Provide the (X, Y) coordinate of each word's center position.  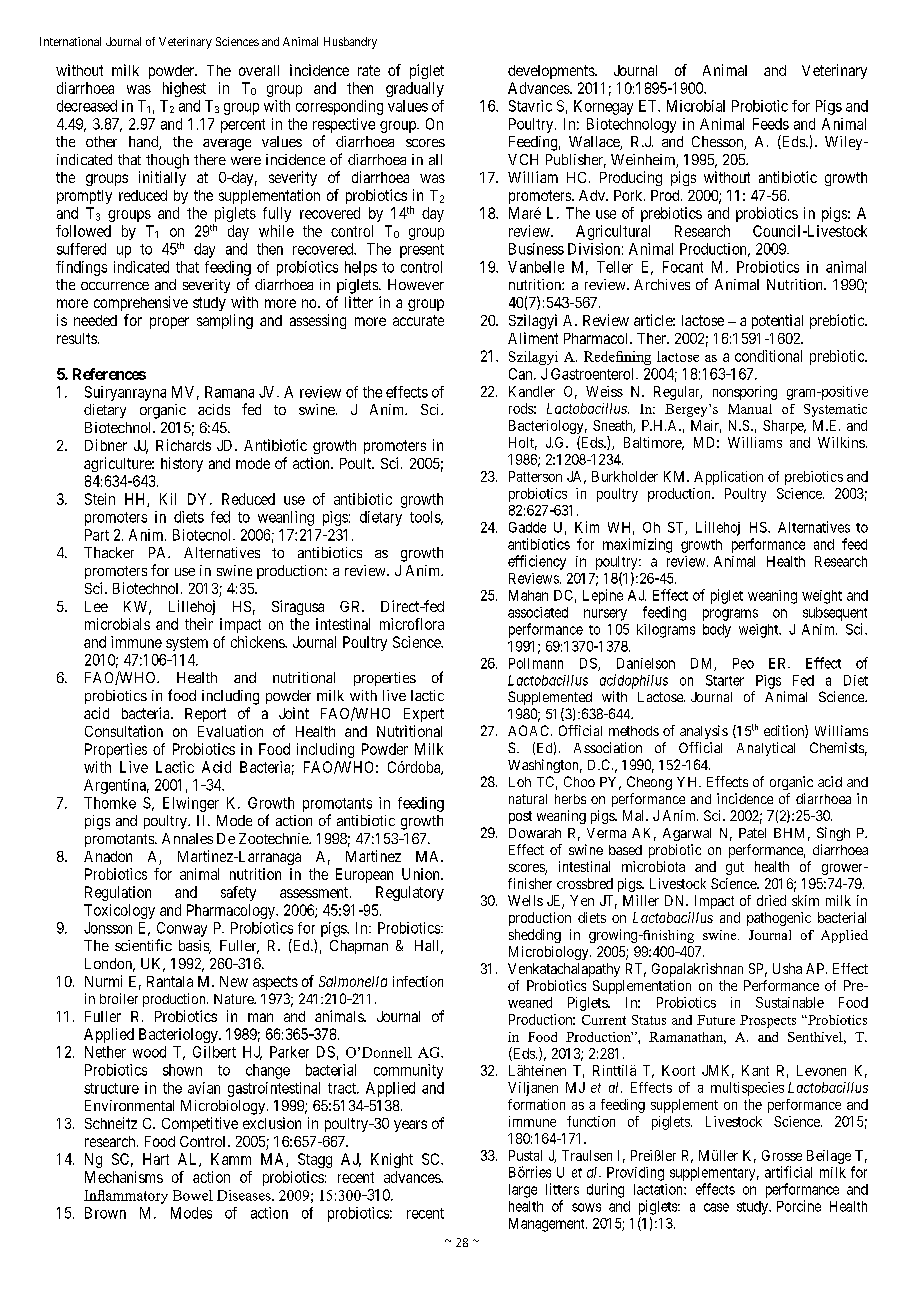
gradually (415, 89)
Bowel (193, 1195)
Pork (629, 195)
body (717, 631)
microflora (412, 624)
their (199, 624)
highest (184, 89)
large (523, 1191)
